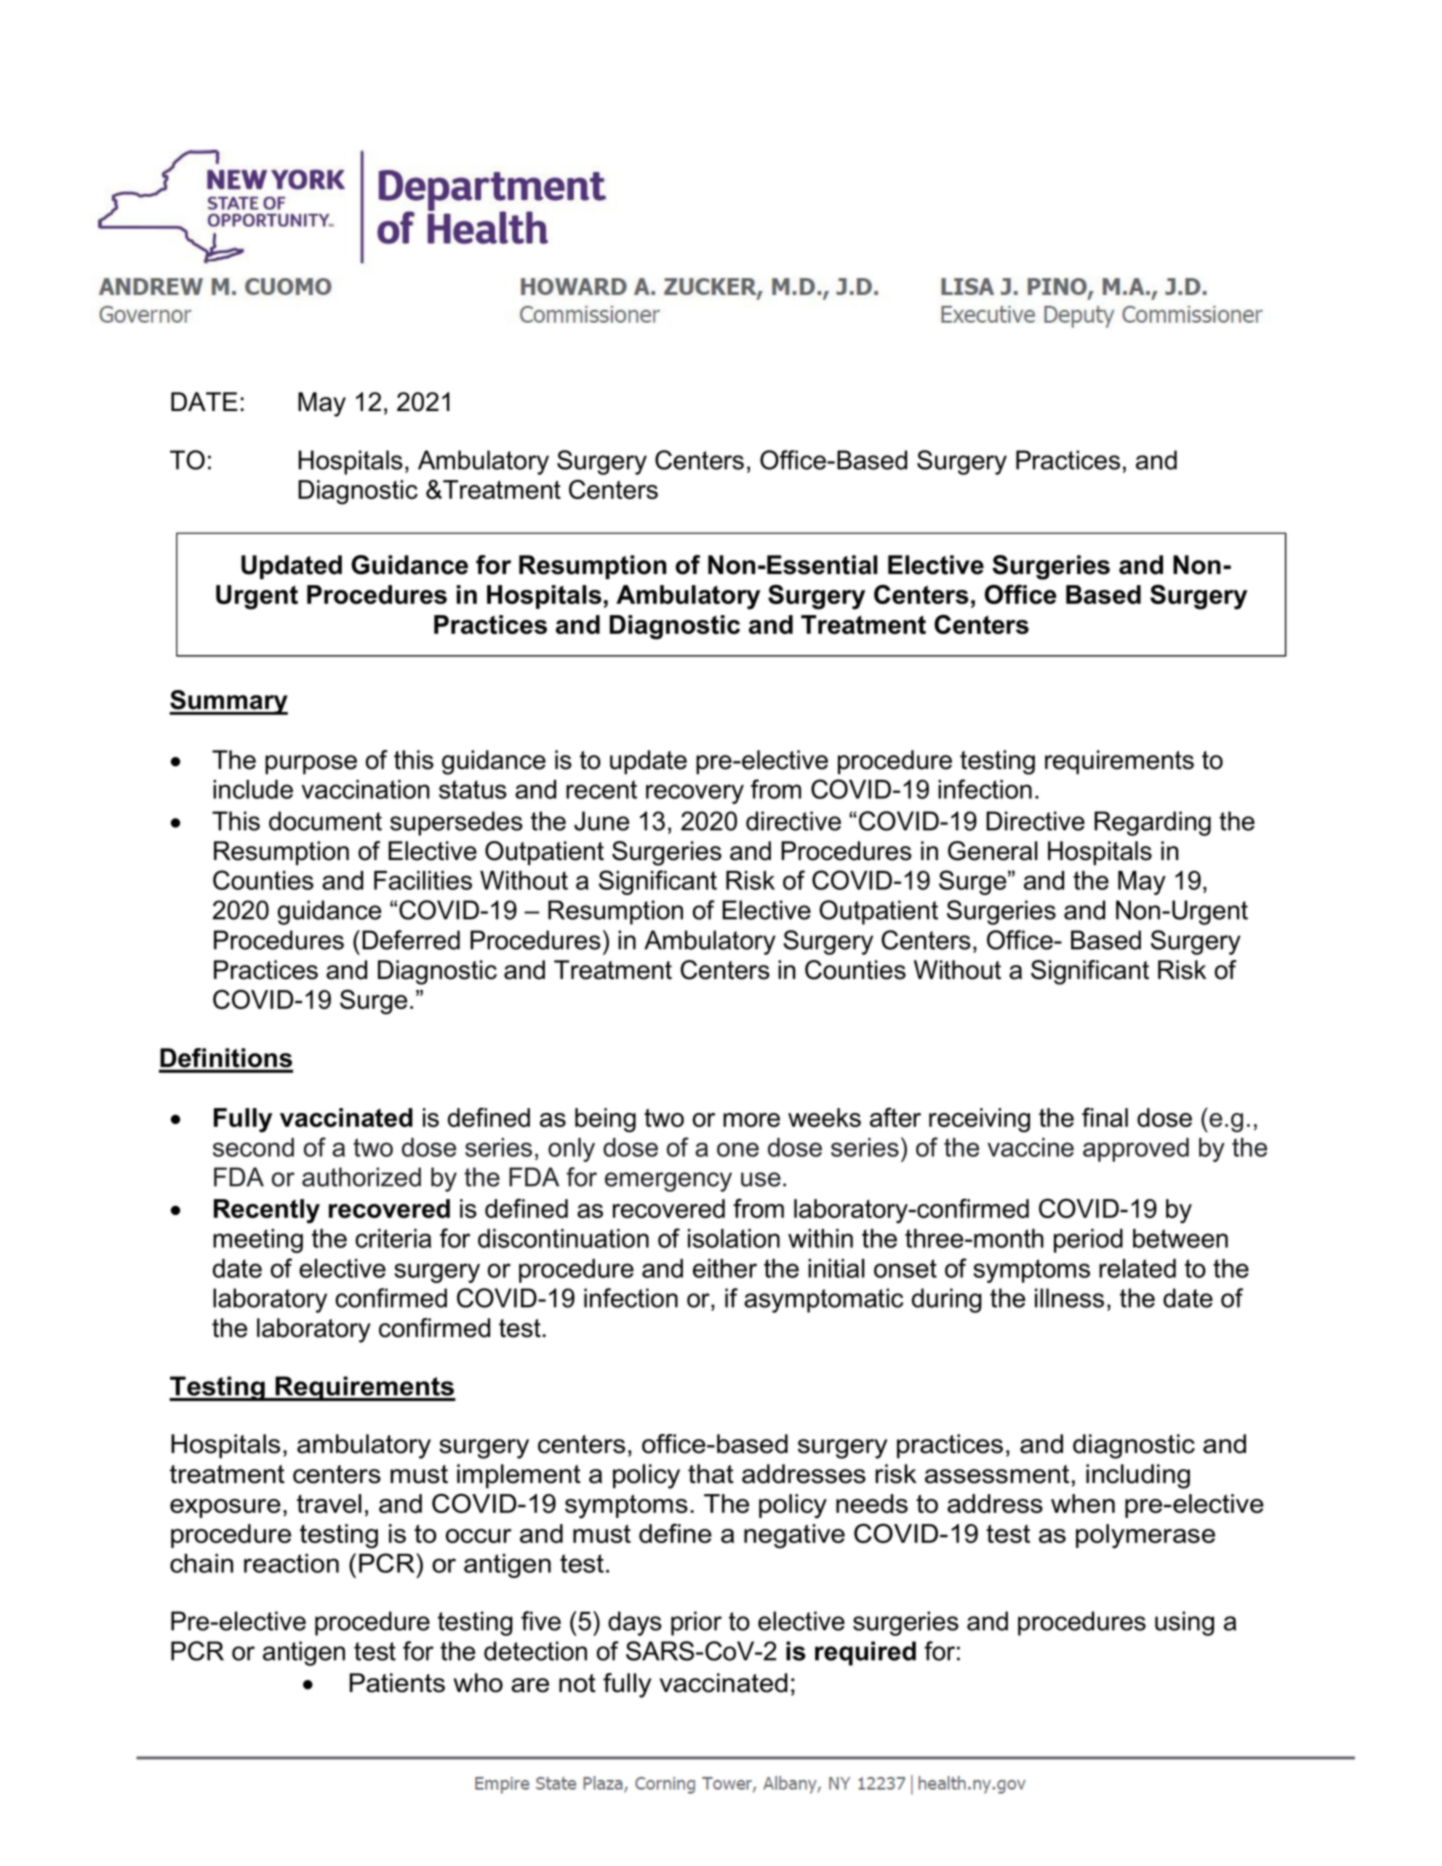 This screenshot has width=1442, height=1866. I want to click on recovery, so click(695, 794).
